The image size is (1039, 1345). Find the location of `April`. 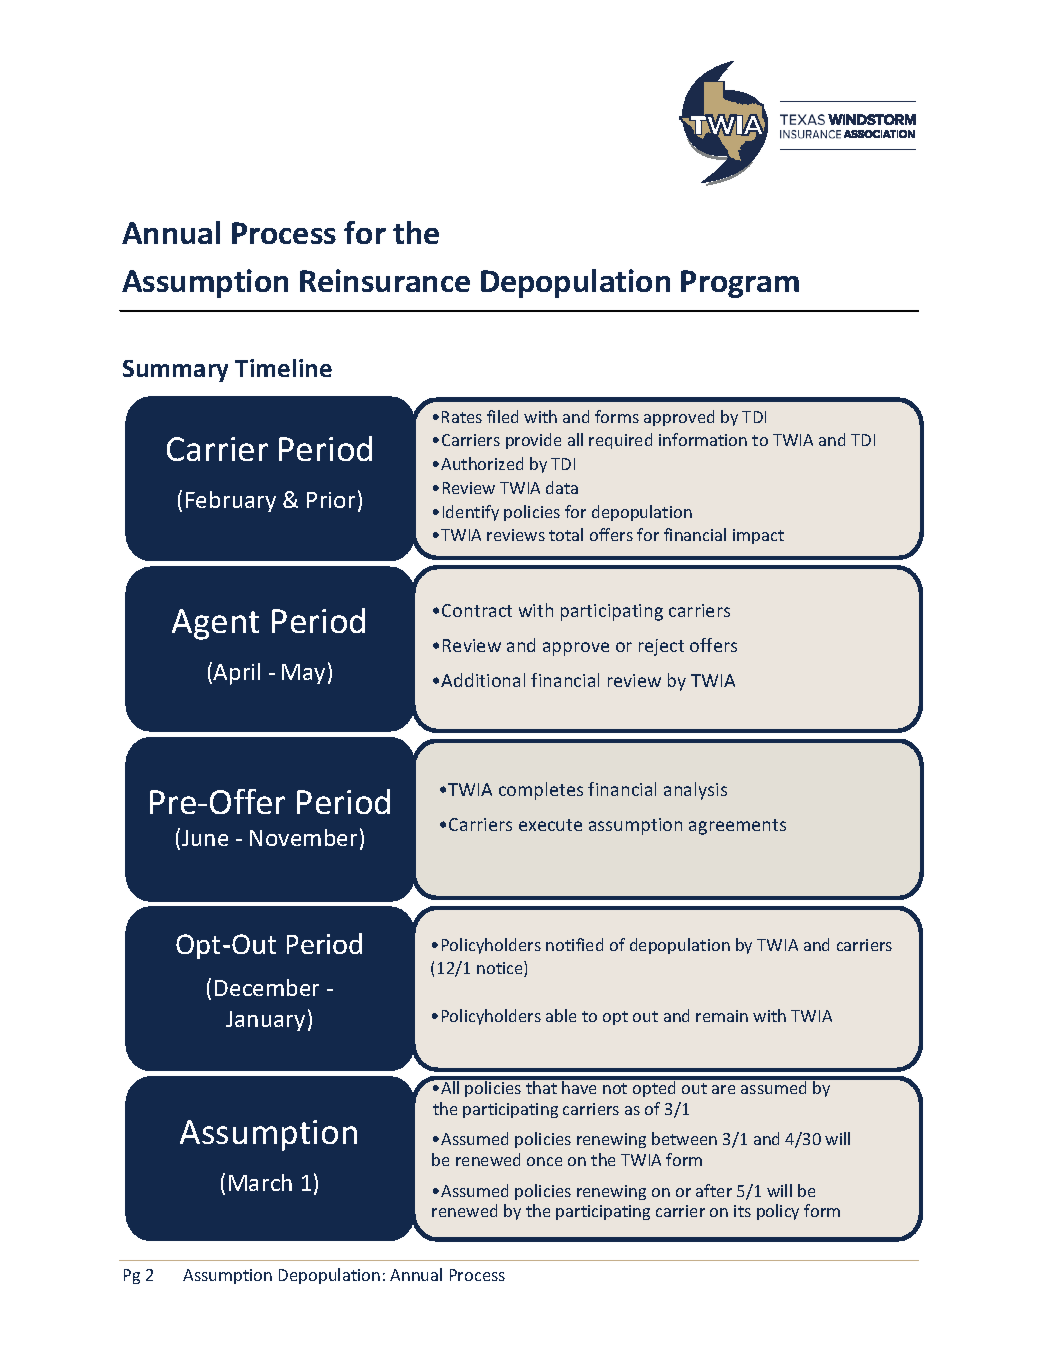

April is located at coordinates (236, 674).
